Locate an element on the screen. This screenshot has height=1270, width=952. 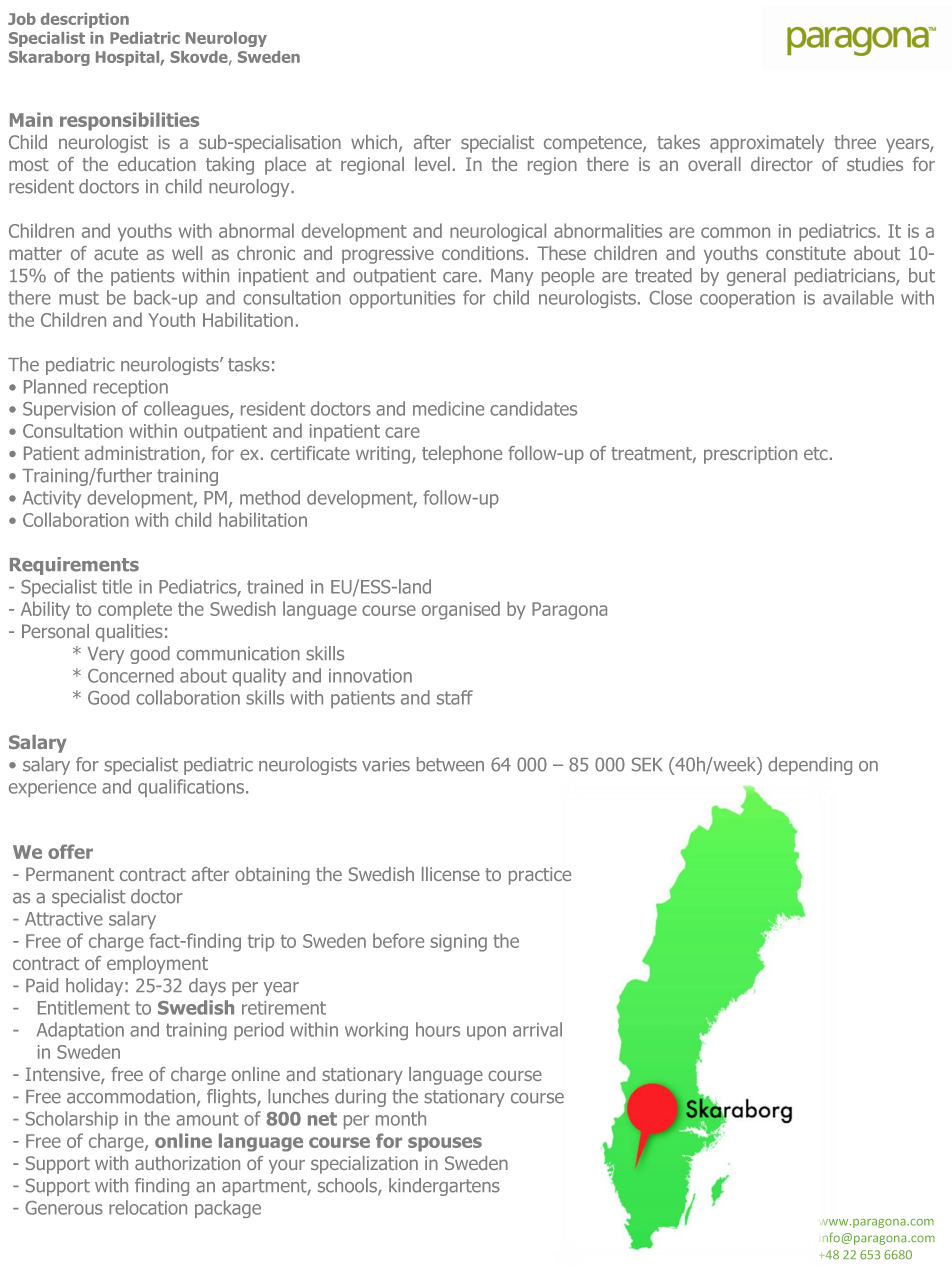
description is located at coordinates (85, 20).
